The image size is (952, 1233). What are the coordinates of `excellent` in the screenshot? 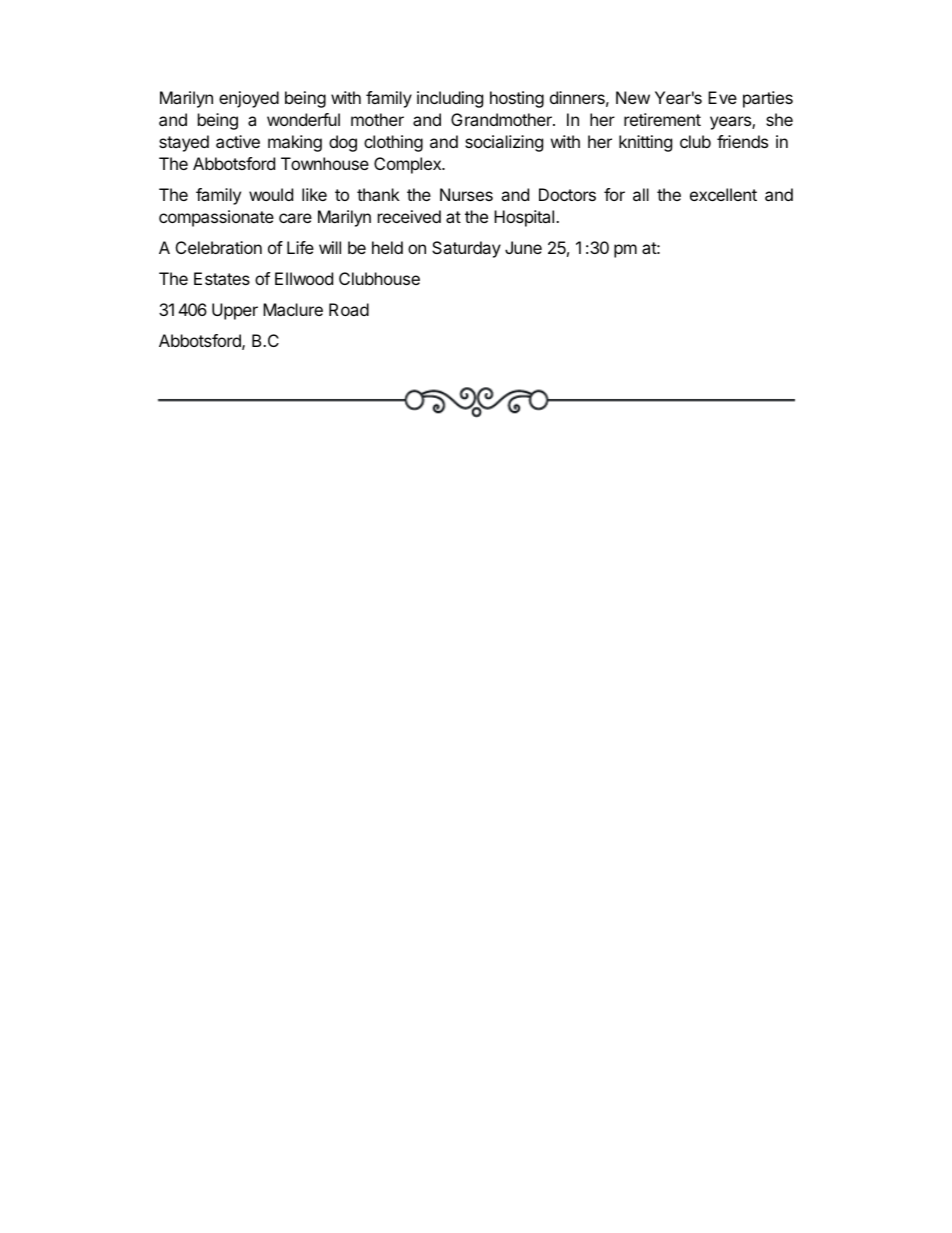 It's located at (723, 194).
